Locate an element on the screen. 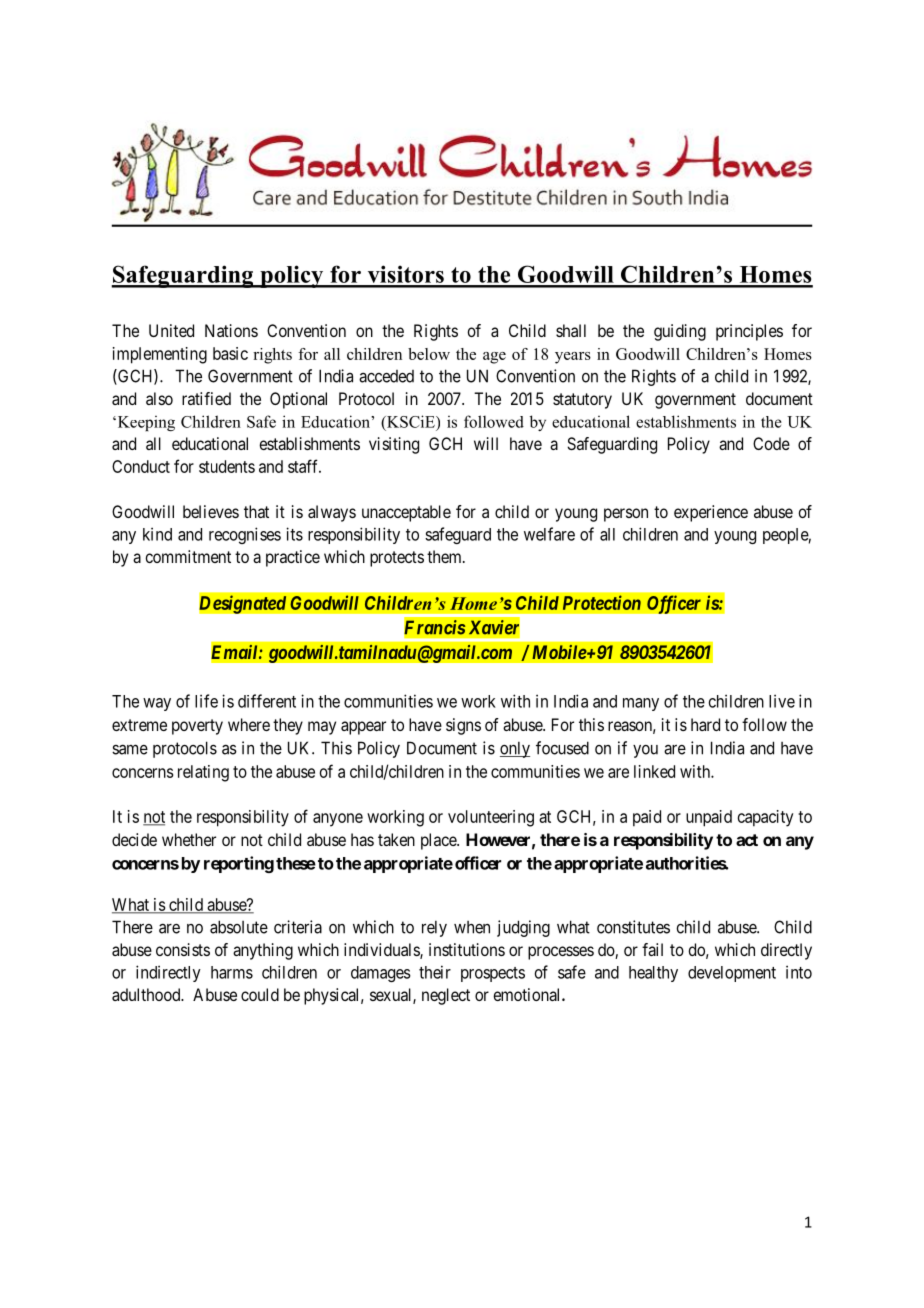 The image size is (924, 1308). signs is located at coordinates (463, 726).
